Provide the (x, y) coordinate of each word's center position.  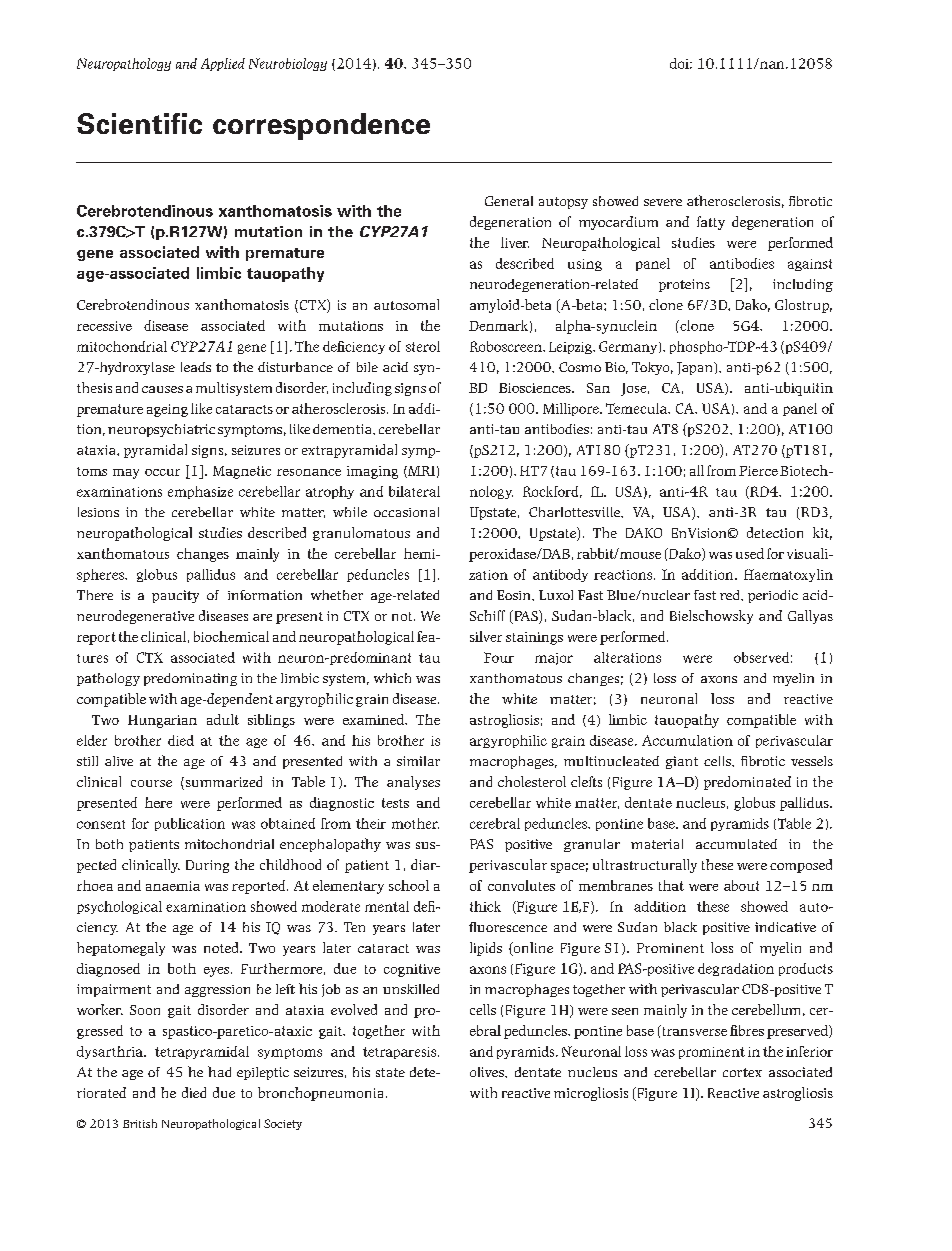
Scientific (139, 123)
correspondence (321, 126)
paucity (175, 596)
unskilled (411, 989)
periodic (773, 596)
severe (663, 202)
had (219, 1071)
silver (486, 636)
